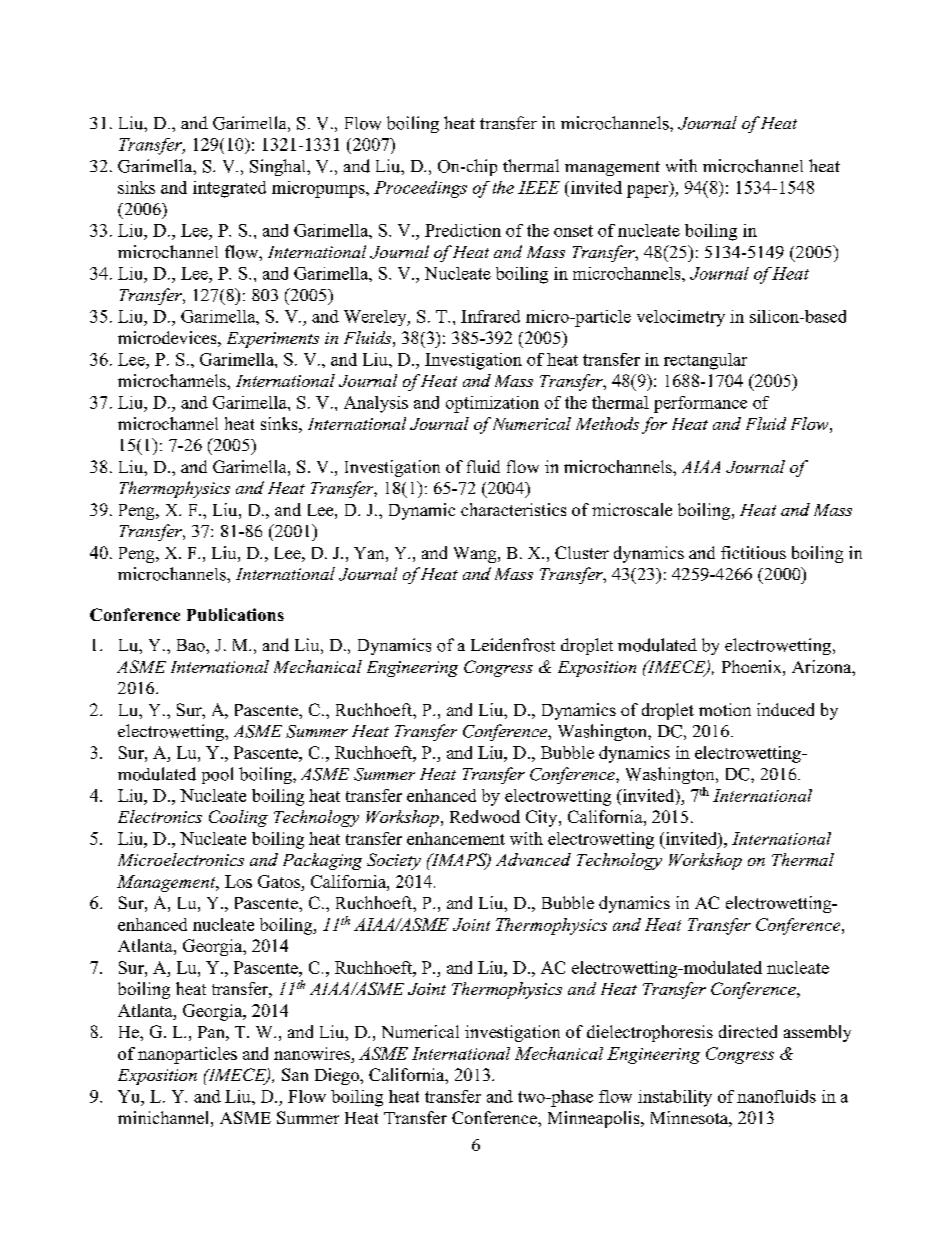 This screenshot has height=1233, width=952. I want to click on motion, so click(725, 709).
